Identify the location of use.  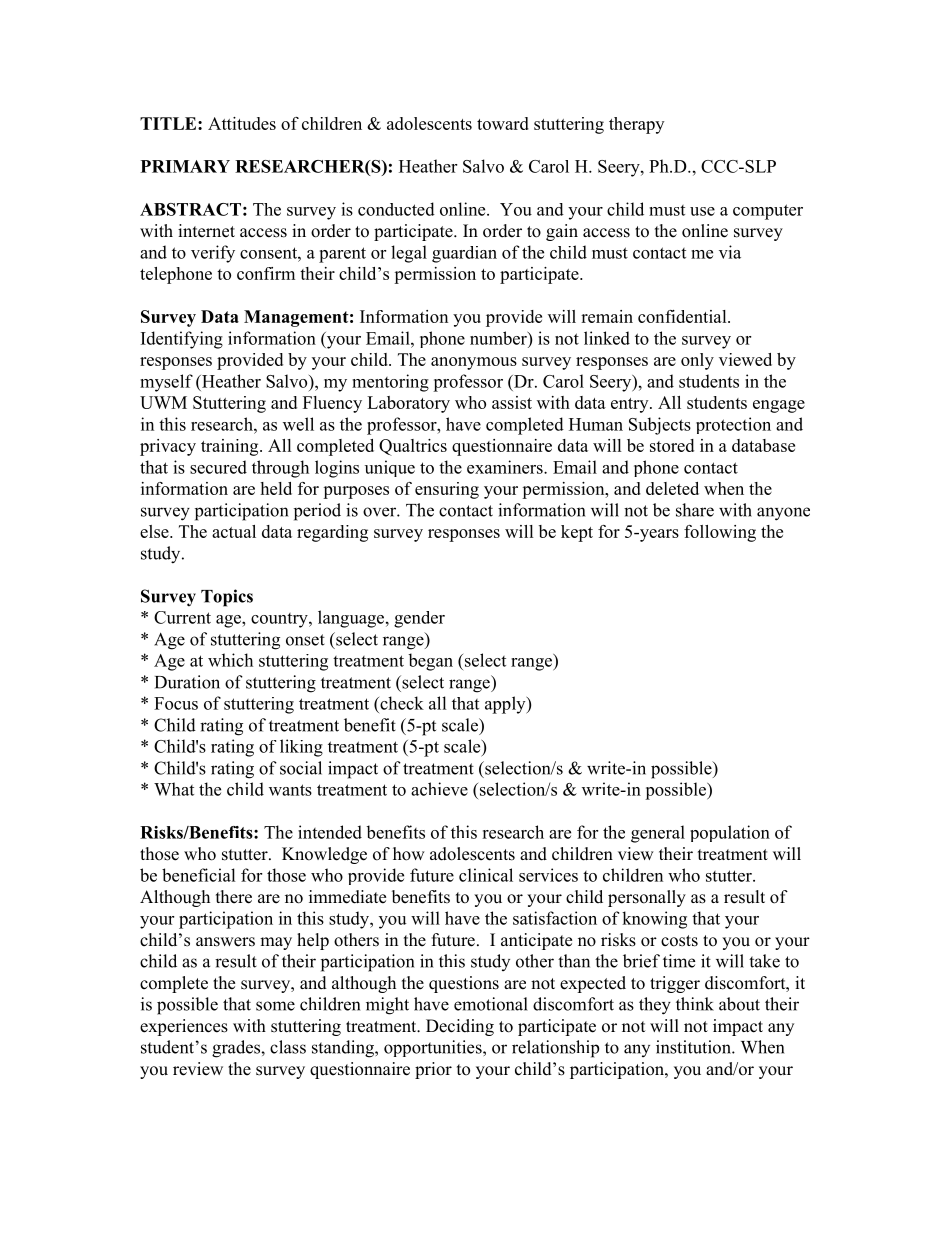
(702, 211).
